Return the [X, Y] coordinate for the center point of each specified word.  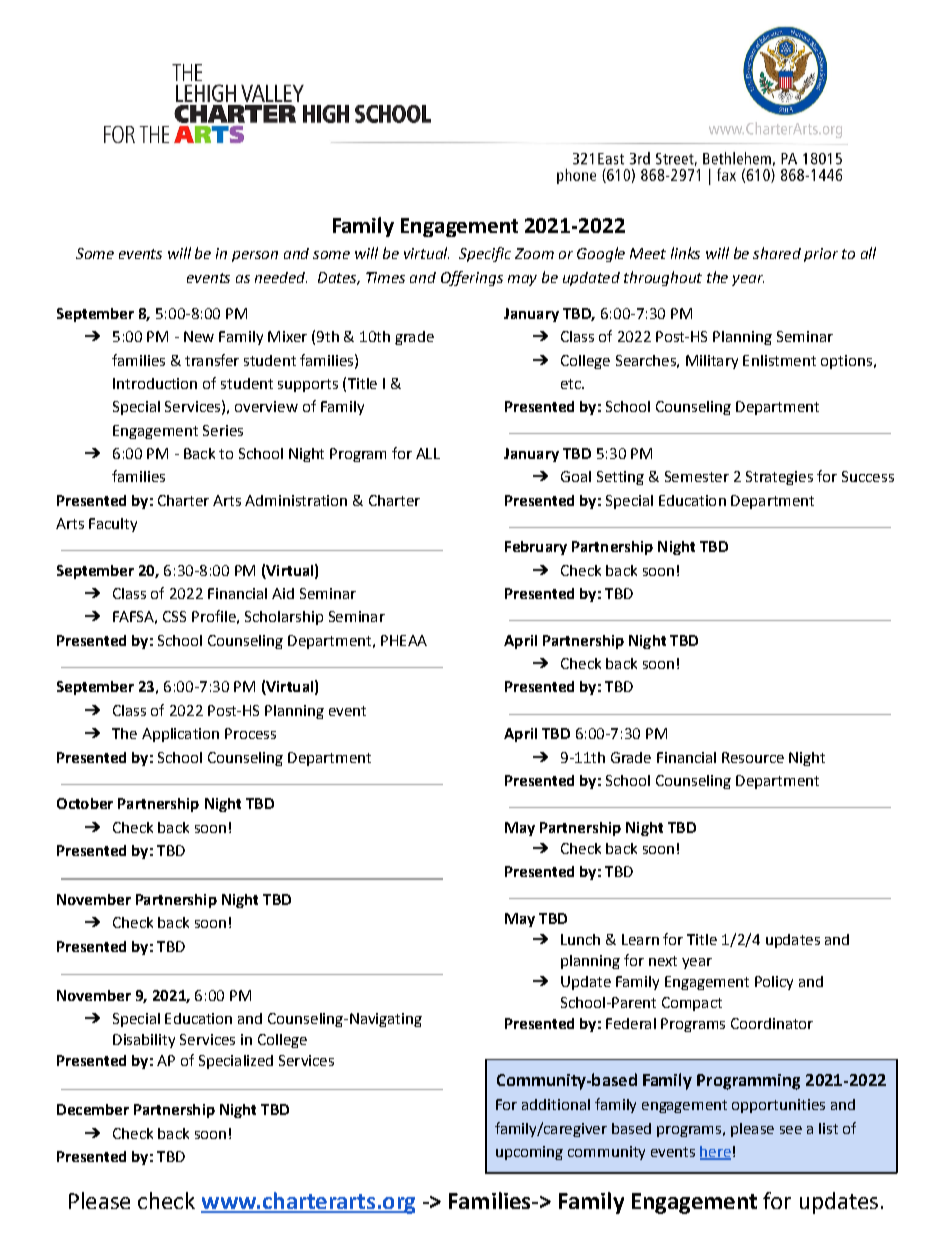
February [536, 548]
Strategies [779, 478]
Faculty [113, 525]
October [85, 803]
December [93, 1109]
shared [777, 253]
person [255, 256]
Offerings [472, 278]
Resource [753, 757]
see [791, 1130]
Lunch [580, 939]
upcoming [529, 1153]
